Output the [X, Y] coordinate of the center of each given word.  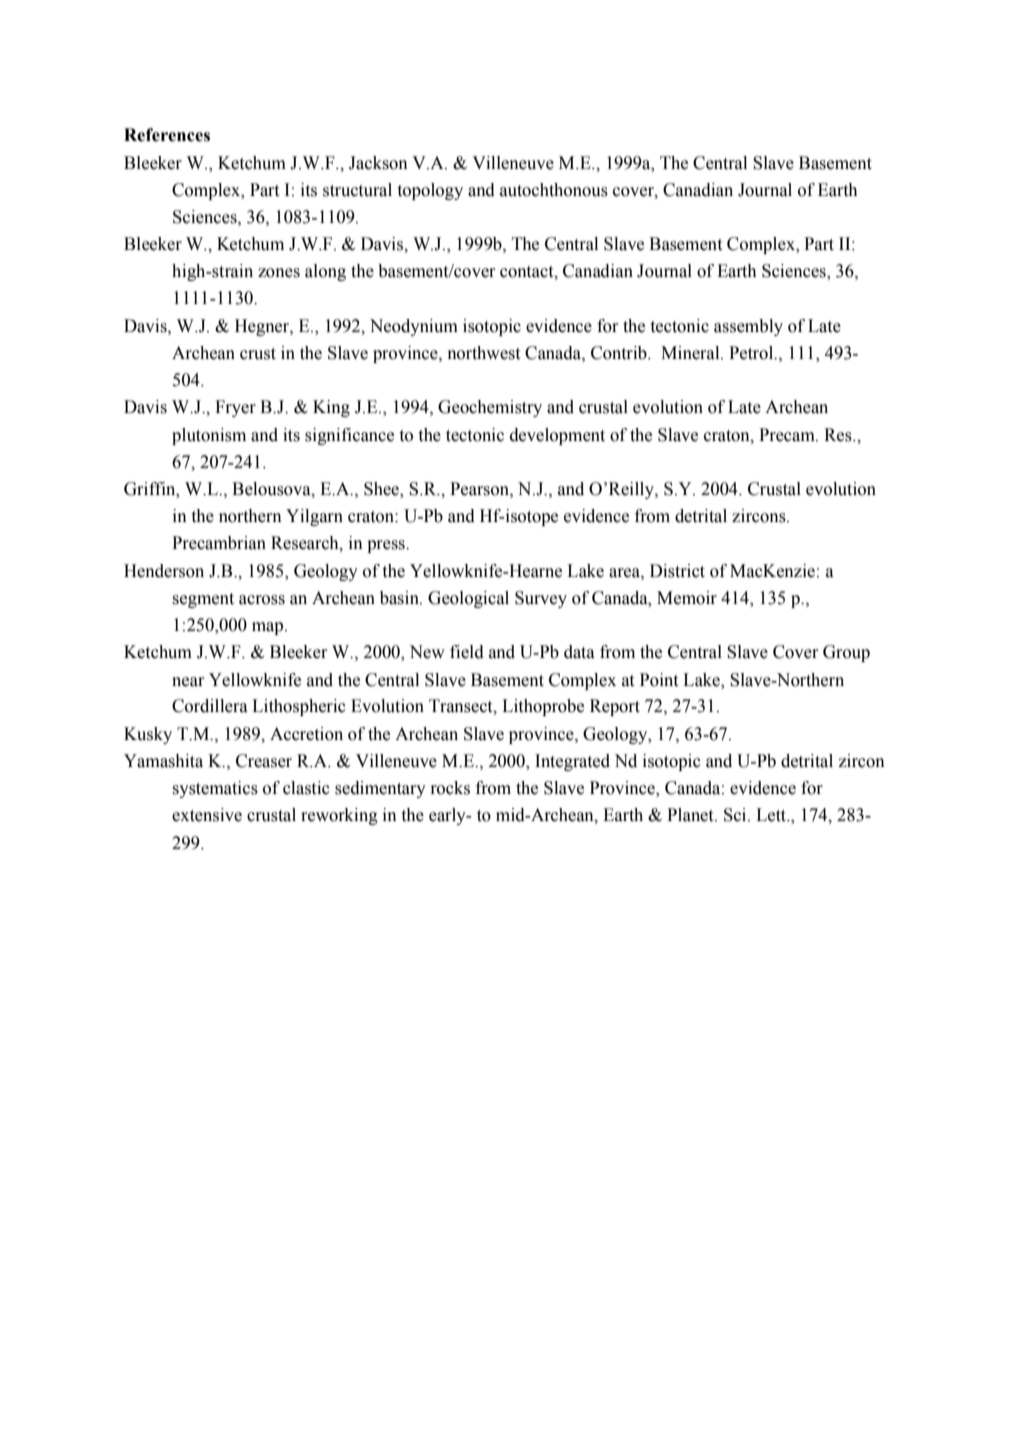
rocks [450, 788]
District [677, 571]
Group [846, 653]
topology [430, 191]
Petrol [752, 353]
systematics [215, 789]
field [467, 652]
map [269, 628]
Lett [772, 815]
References [167, 135]
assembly [748, 327]
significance [349, 436]
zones [279, 273]
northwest [483, 353]
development [557, 436]
